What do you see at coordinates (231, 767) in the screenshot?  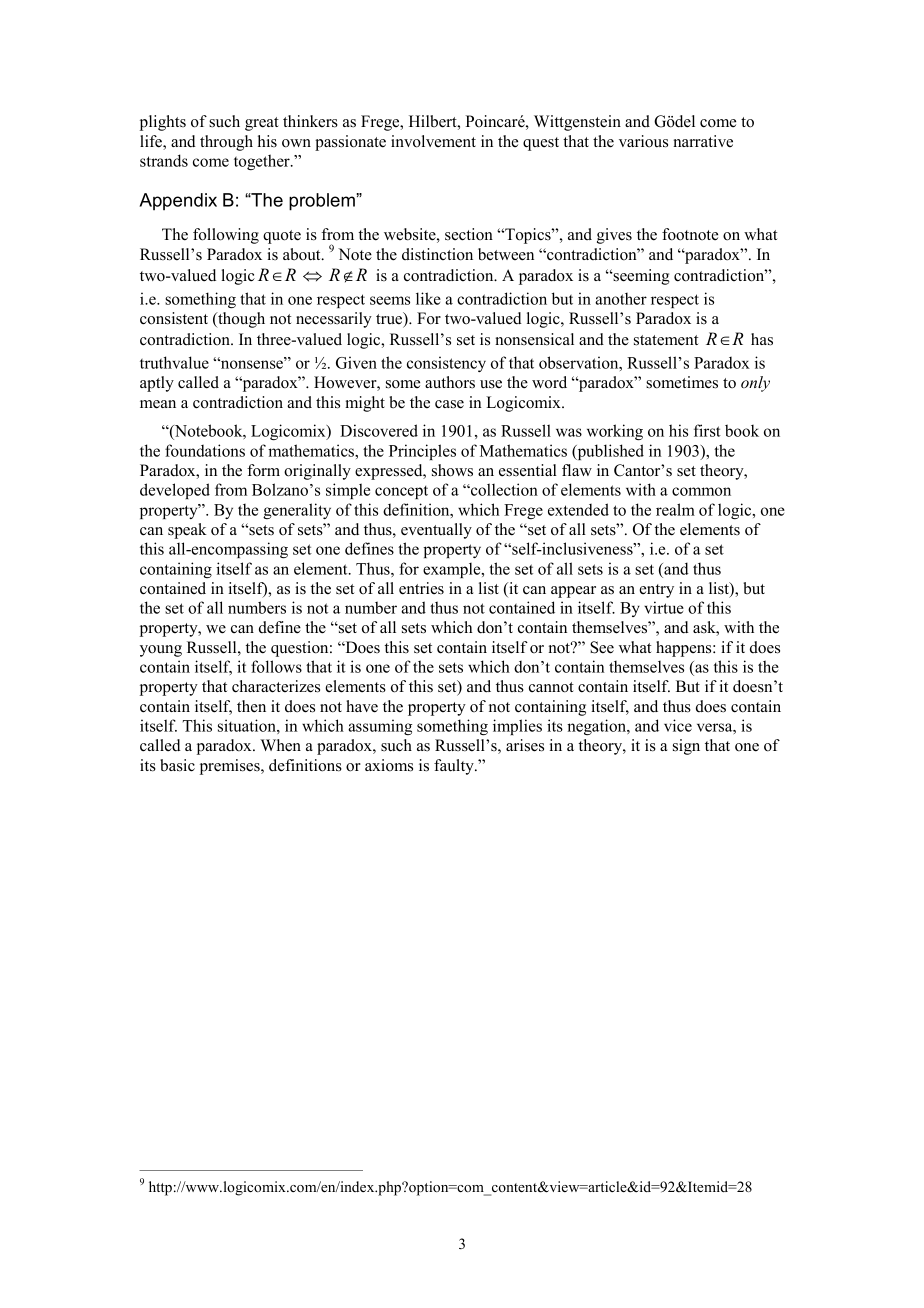 I see `premises` at bounding box center [231, 767].
